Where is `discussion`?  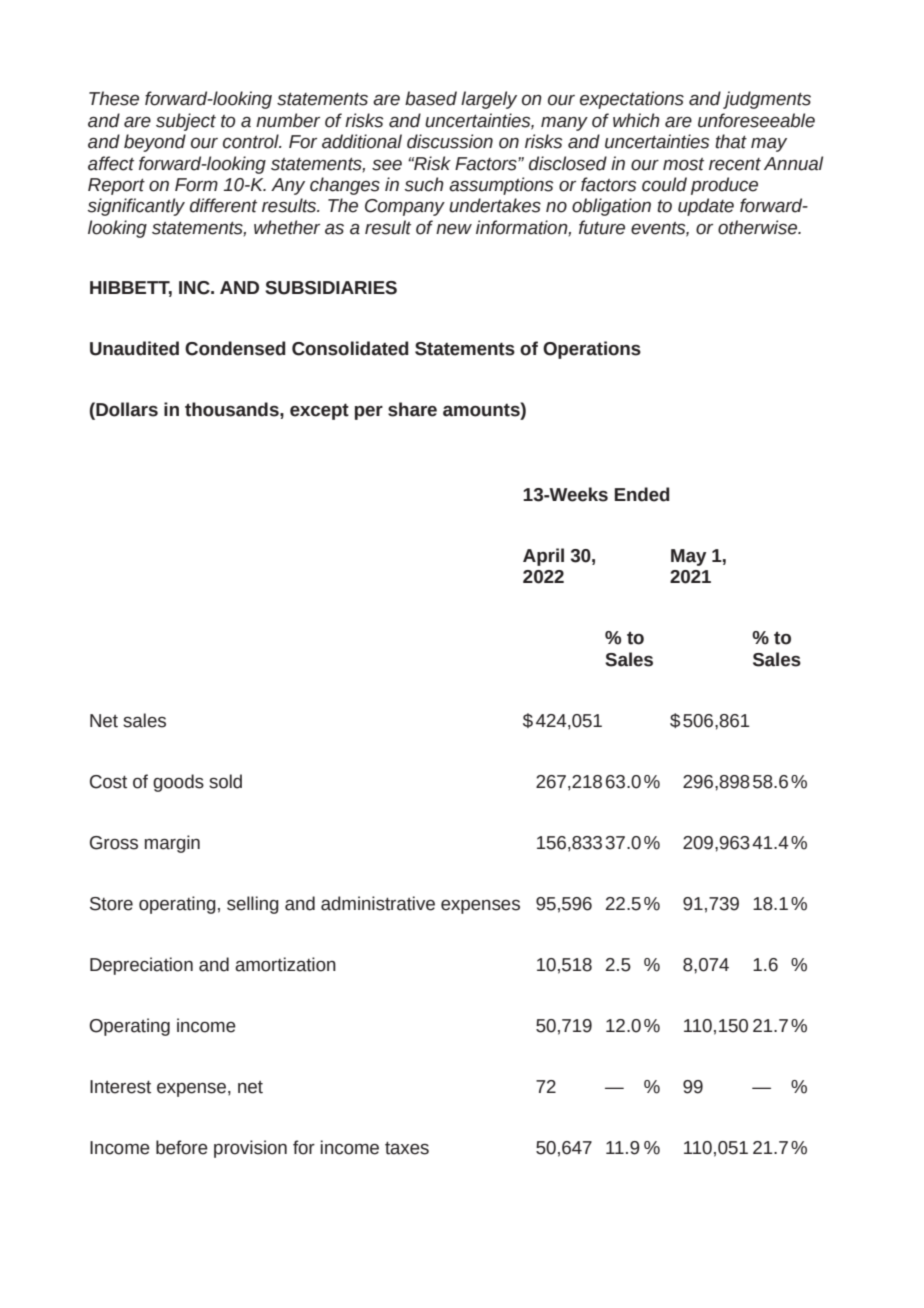
discussion is located at coordinates (450, 141).
